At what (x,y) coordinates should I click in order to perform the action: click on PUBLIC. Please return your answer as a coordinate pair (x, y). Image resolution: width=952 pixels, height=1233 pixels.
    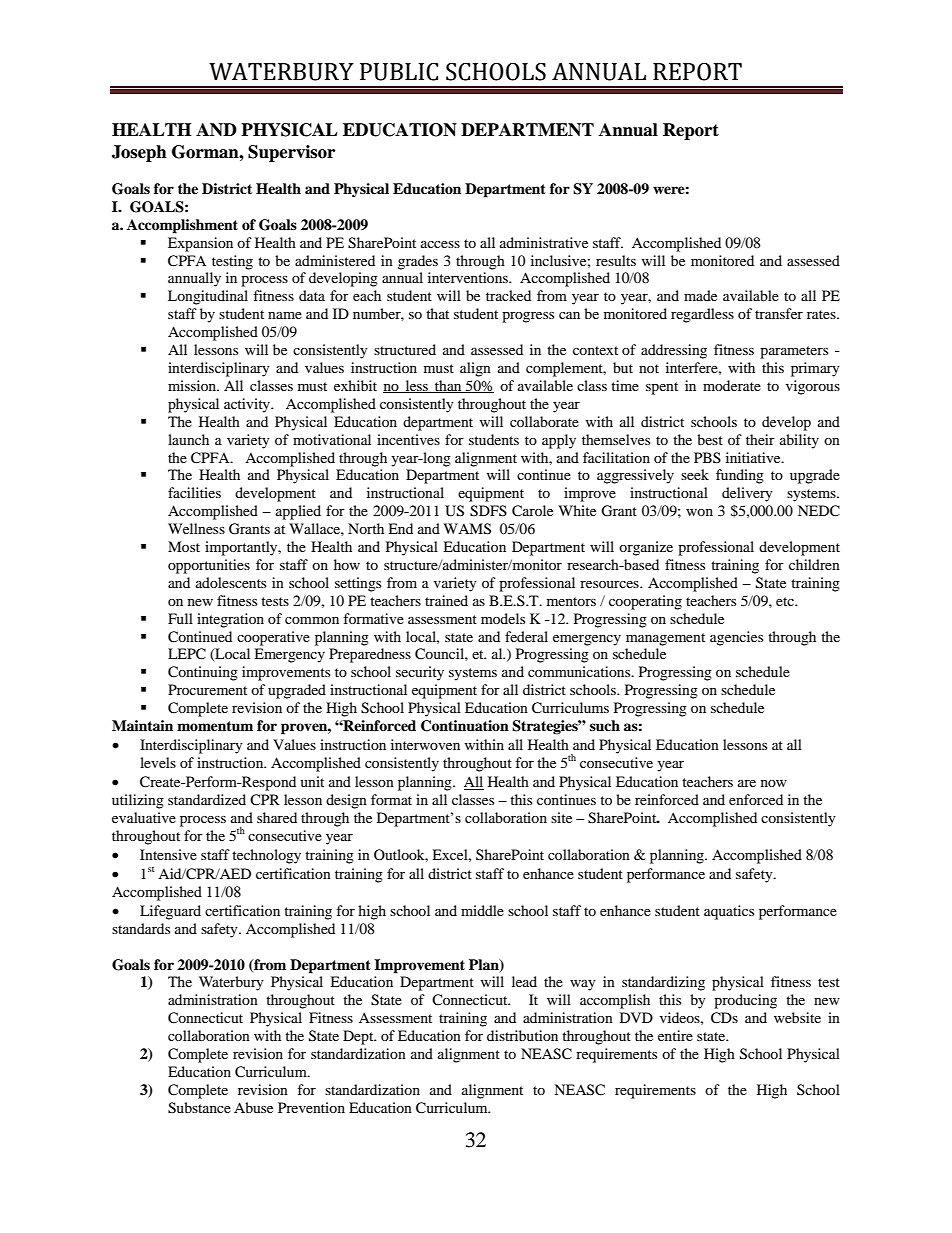
    Looking at the image, I should click on (399, 72).
